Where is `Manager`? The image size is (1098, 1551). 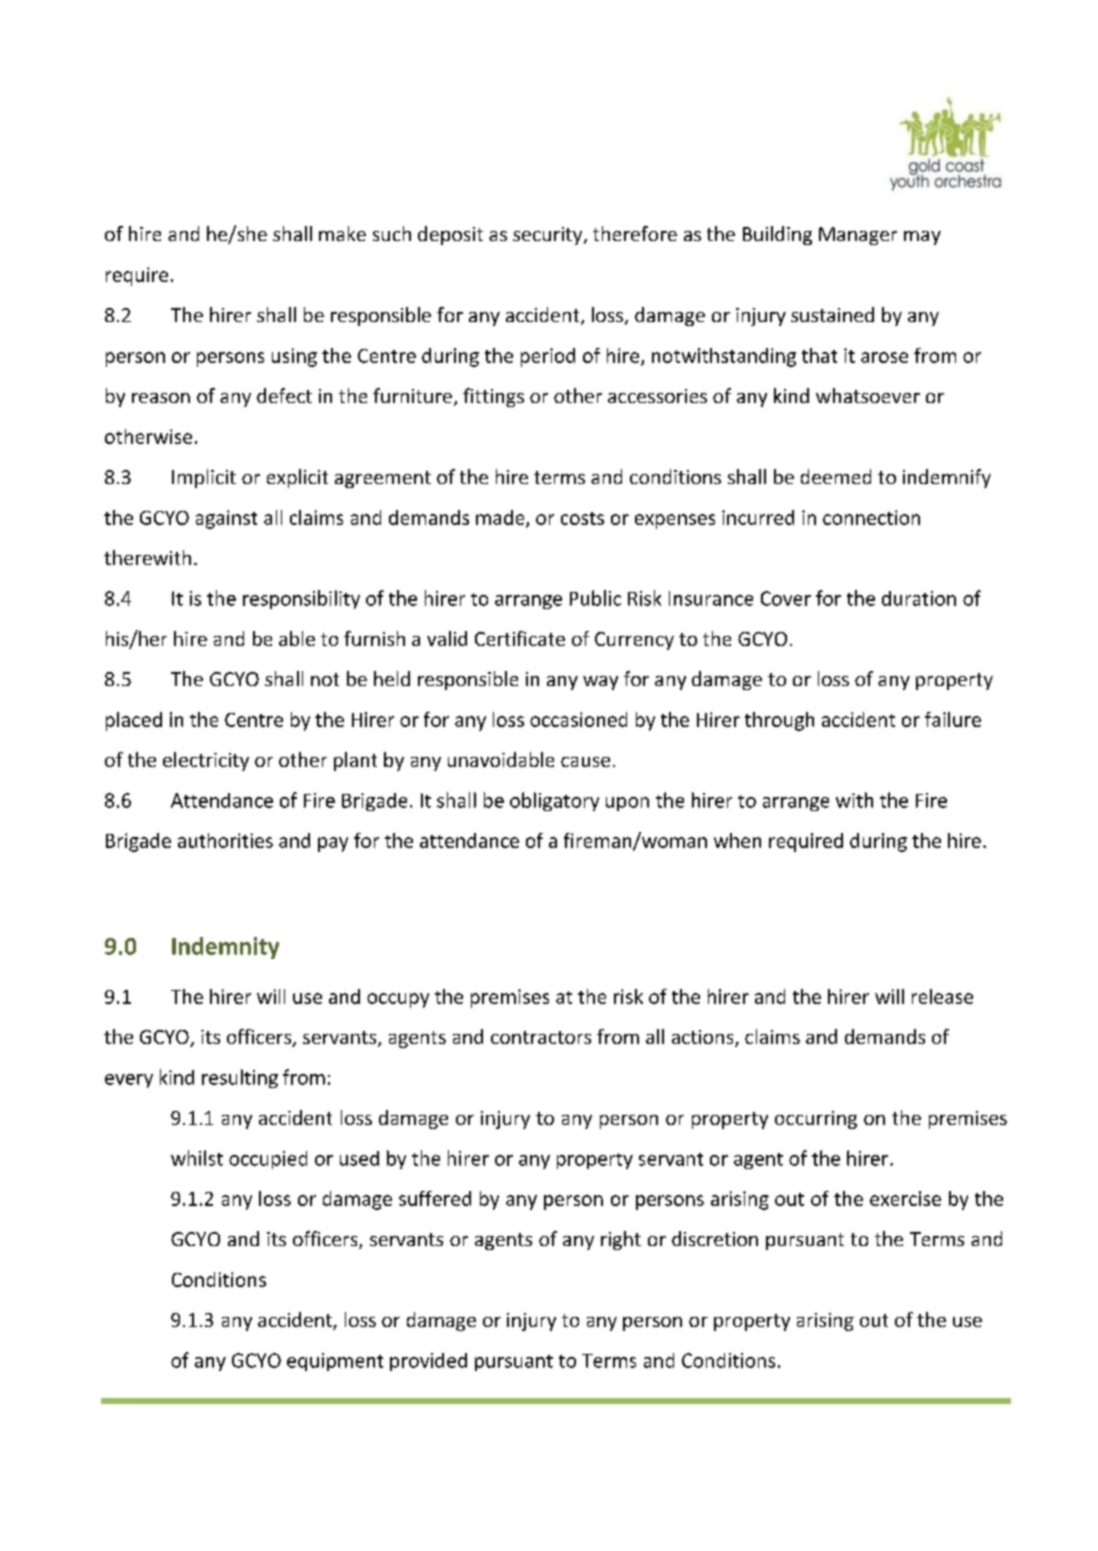 Manager is located at coordinates (858, 236).
